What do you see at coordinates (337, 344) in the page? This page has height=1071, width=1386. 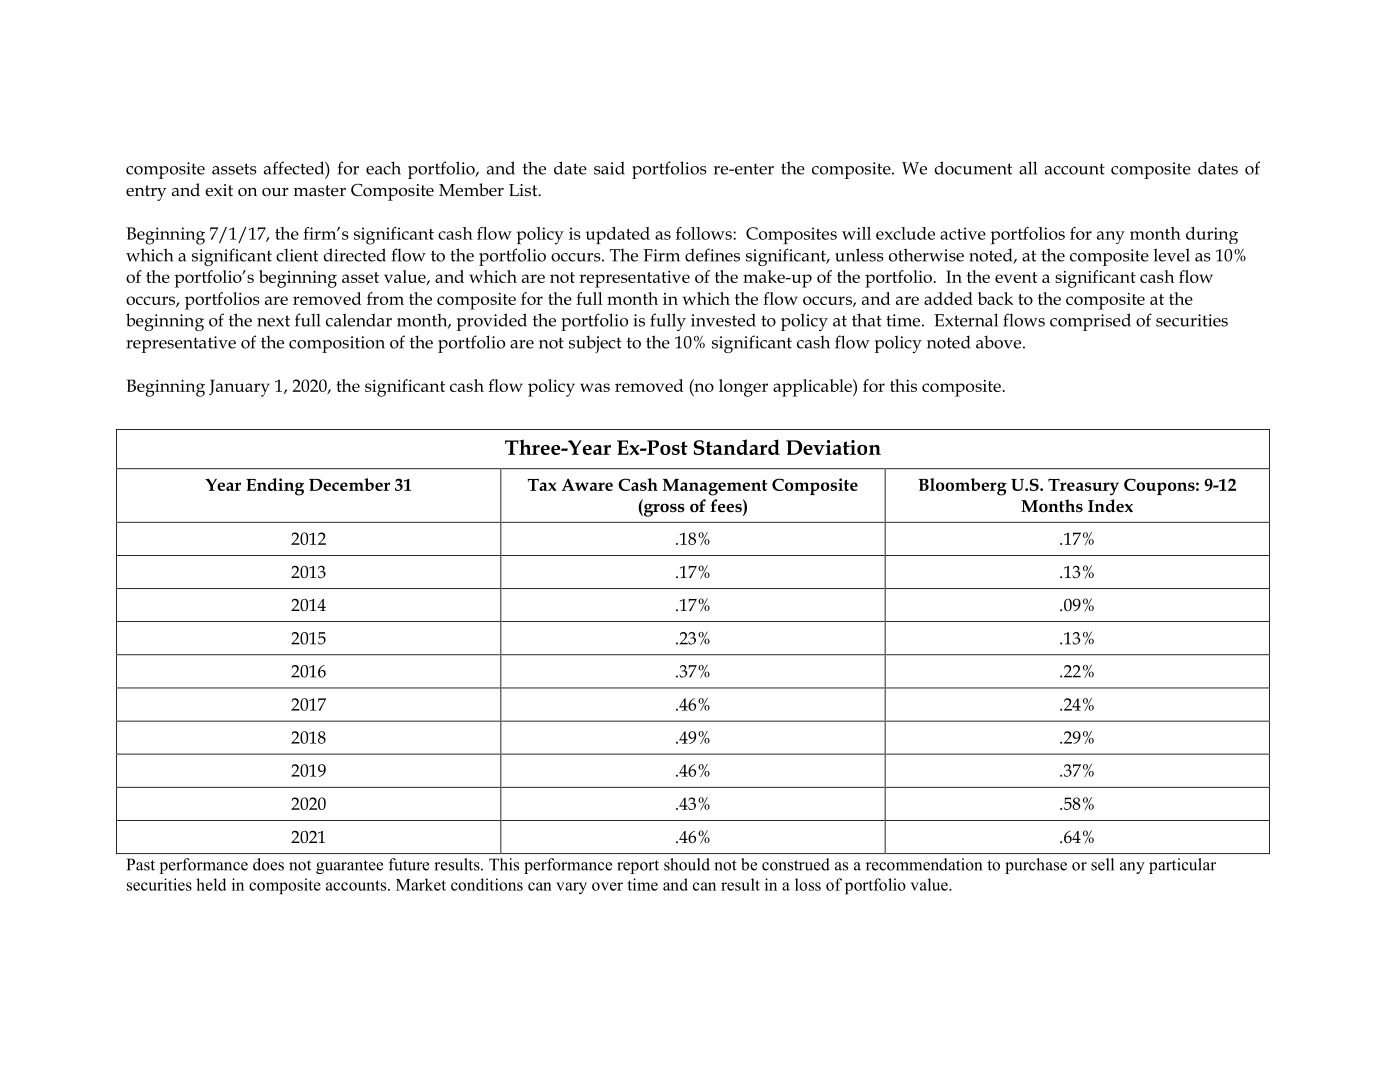 I see `composition` at bounding box center [337, 344].
